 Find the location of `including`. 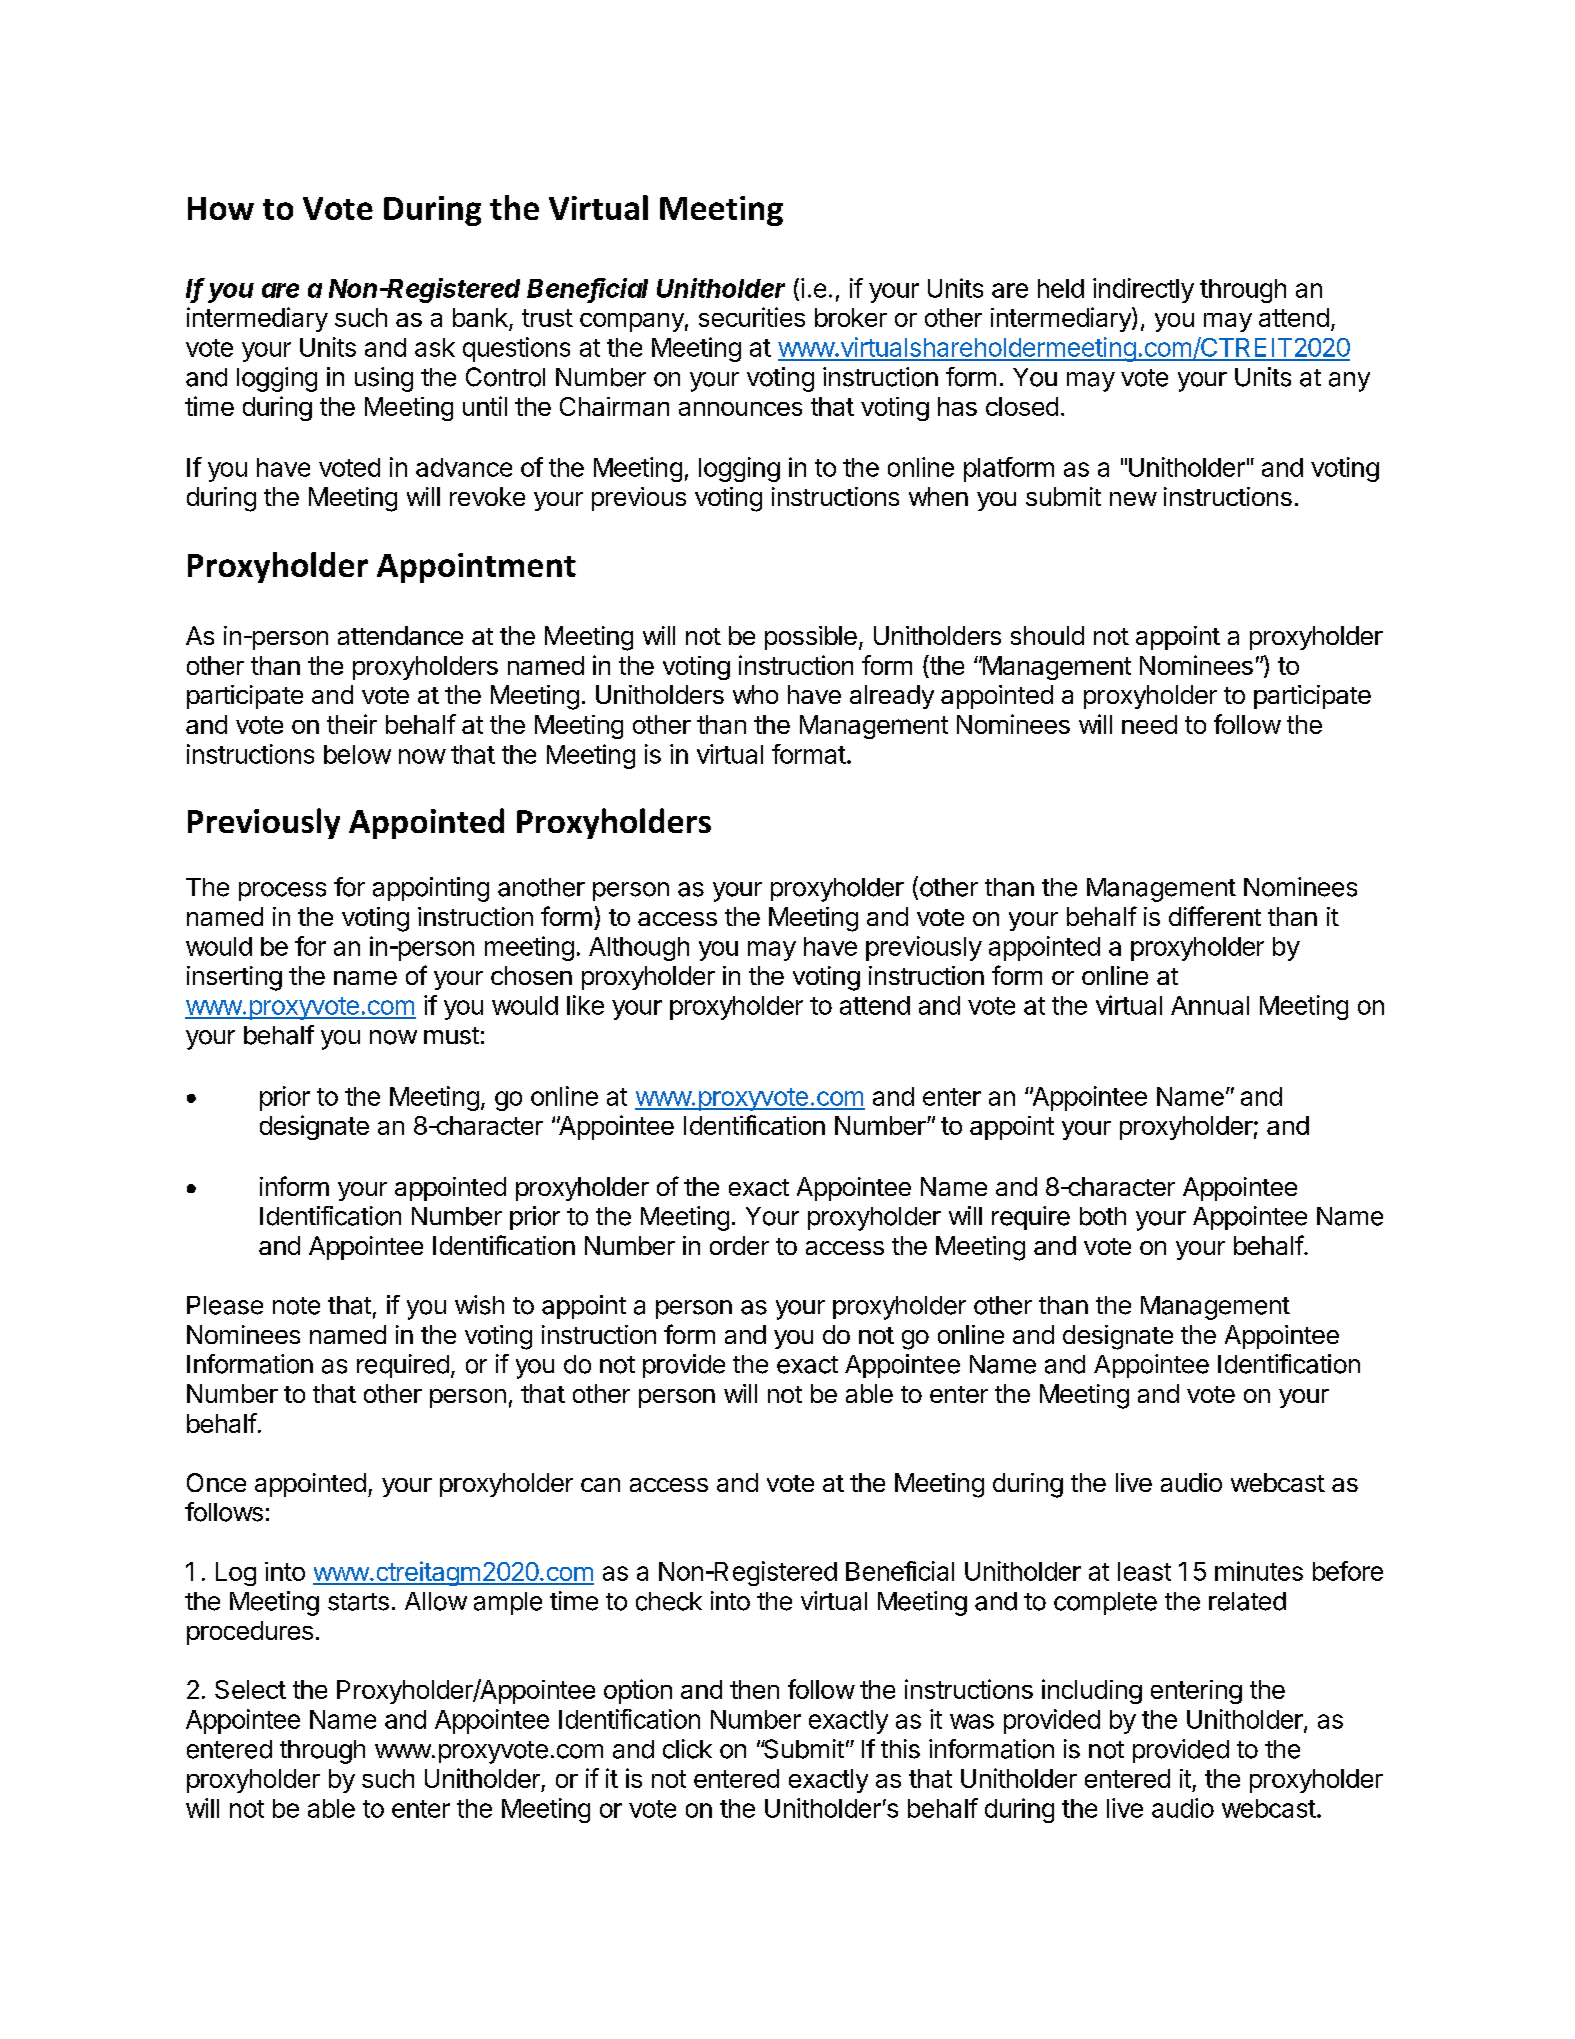

including is located at coordinates (1092, 1691).
